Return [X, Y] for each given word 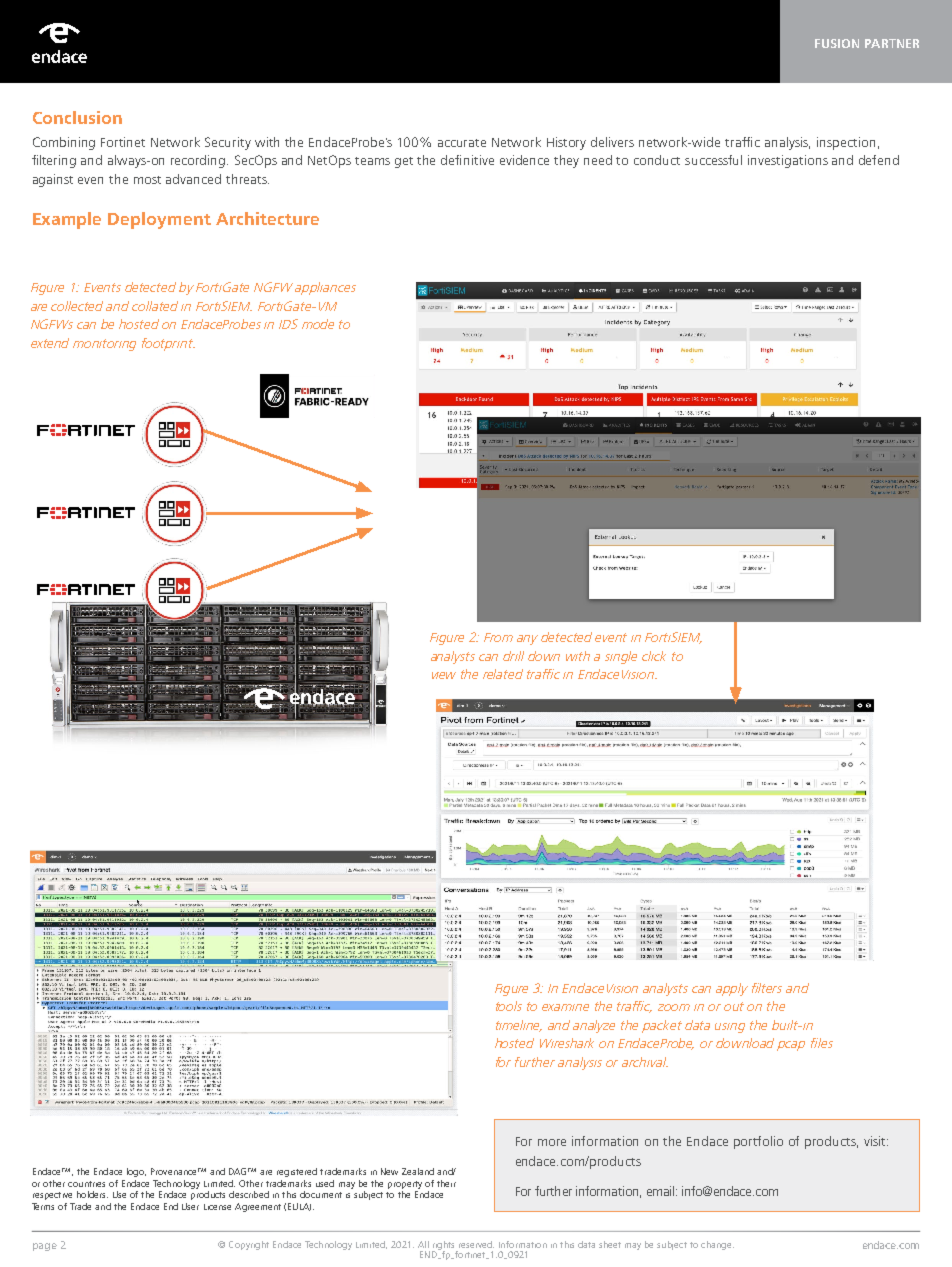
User [190, 1206]
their [446, 1183]
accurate [462, 143]
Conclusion [77, 117]
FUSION [837, 43]
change [717, 1245]
